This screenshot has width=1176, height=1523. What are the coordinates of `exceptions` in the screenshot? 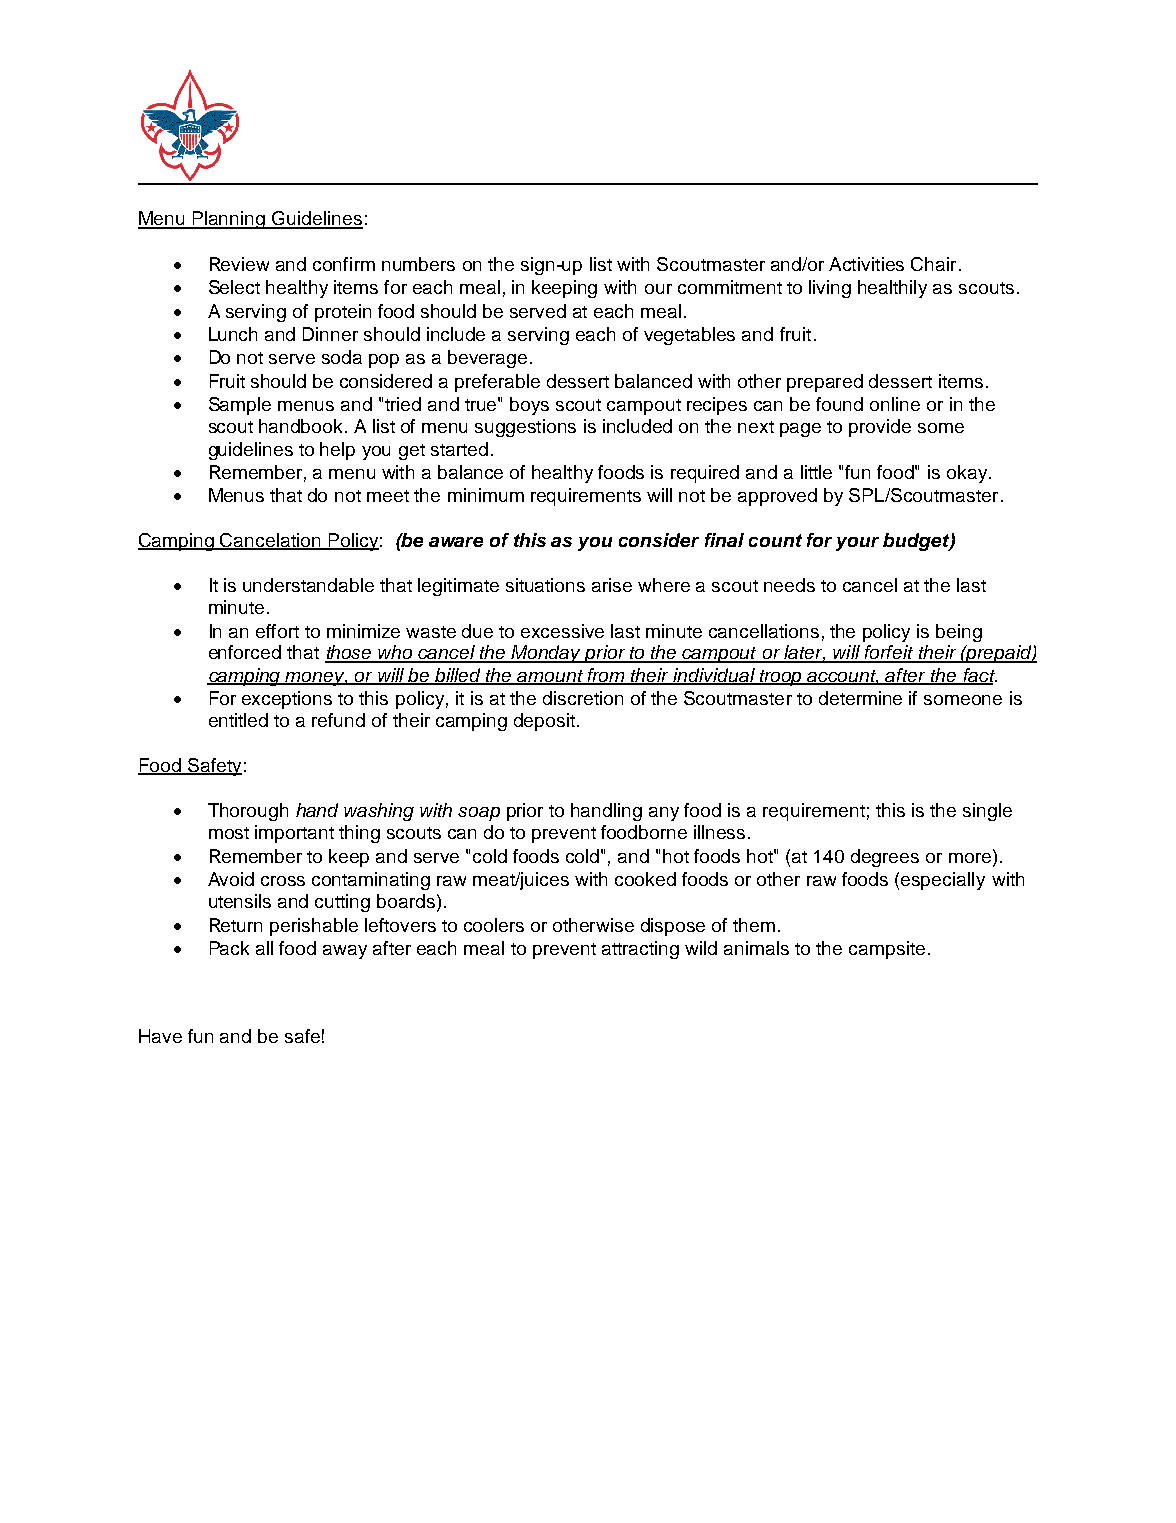 It's located at (287, 700).
